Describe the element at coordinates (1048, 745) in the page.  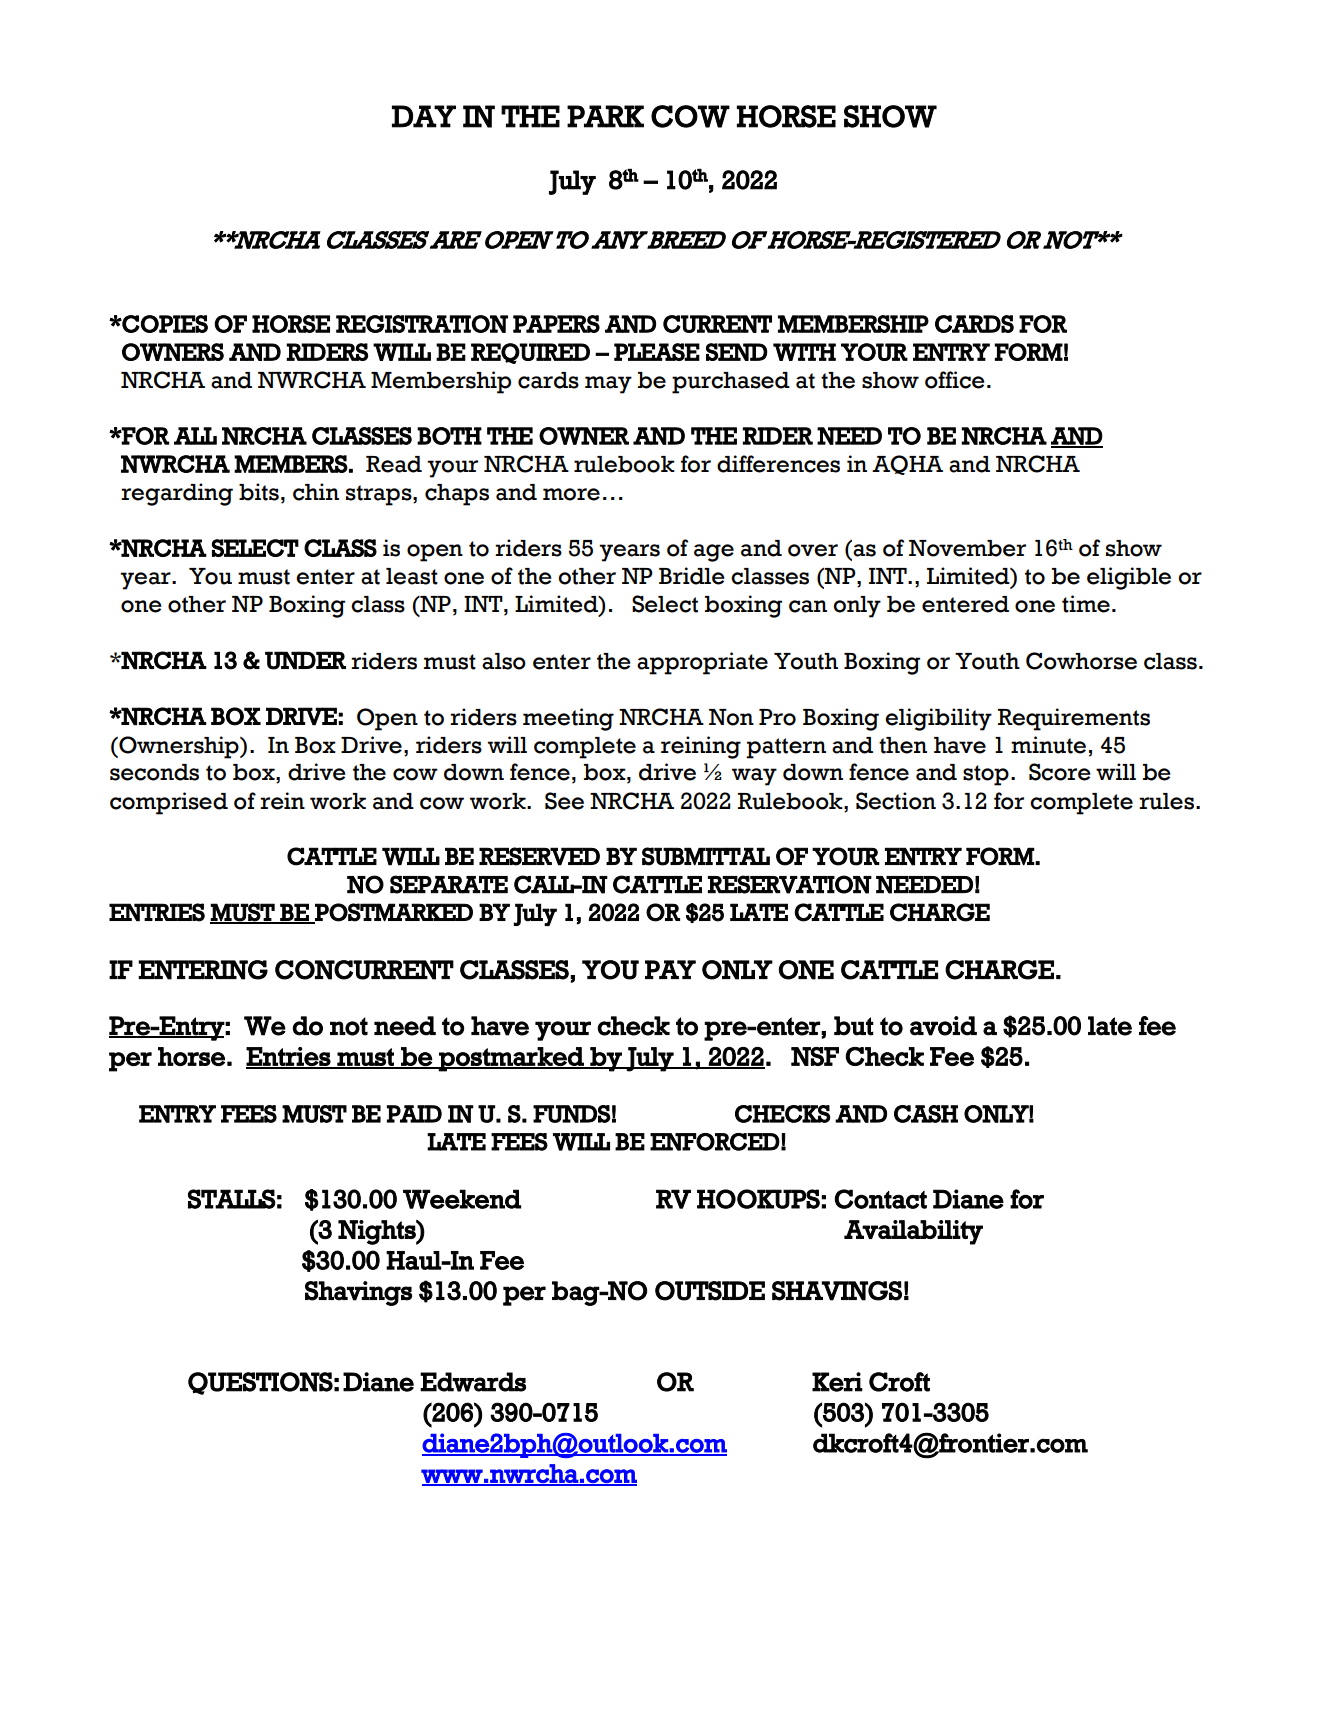
I see `minute` at that location.
